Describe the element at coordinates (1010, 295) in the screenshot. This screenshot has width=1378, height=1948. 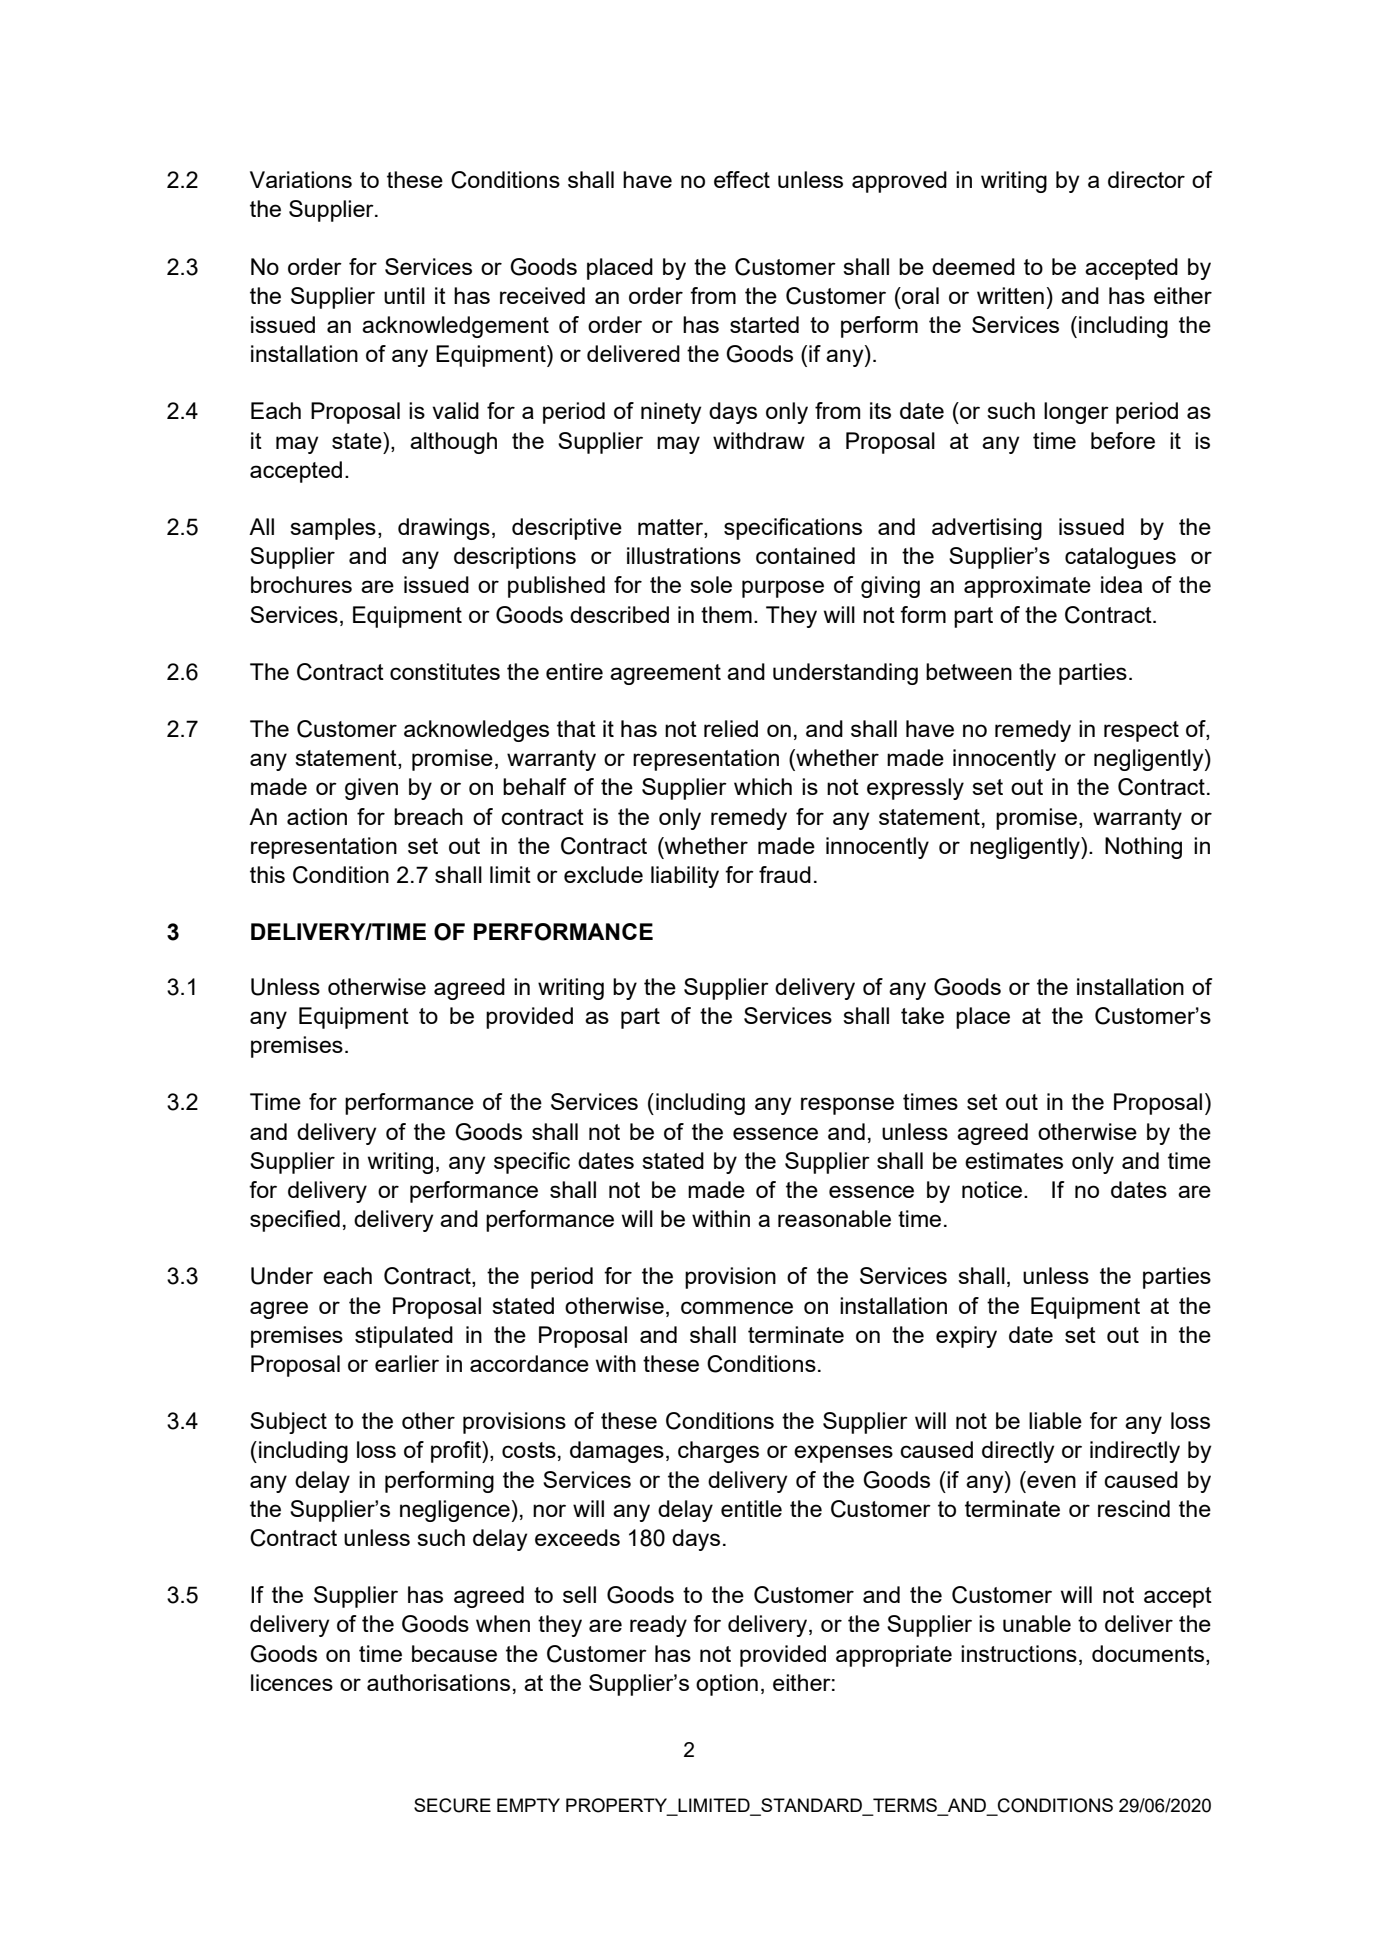
I see `written` at that location.
